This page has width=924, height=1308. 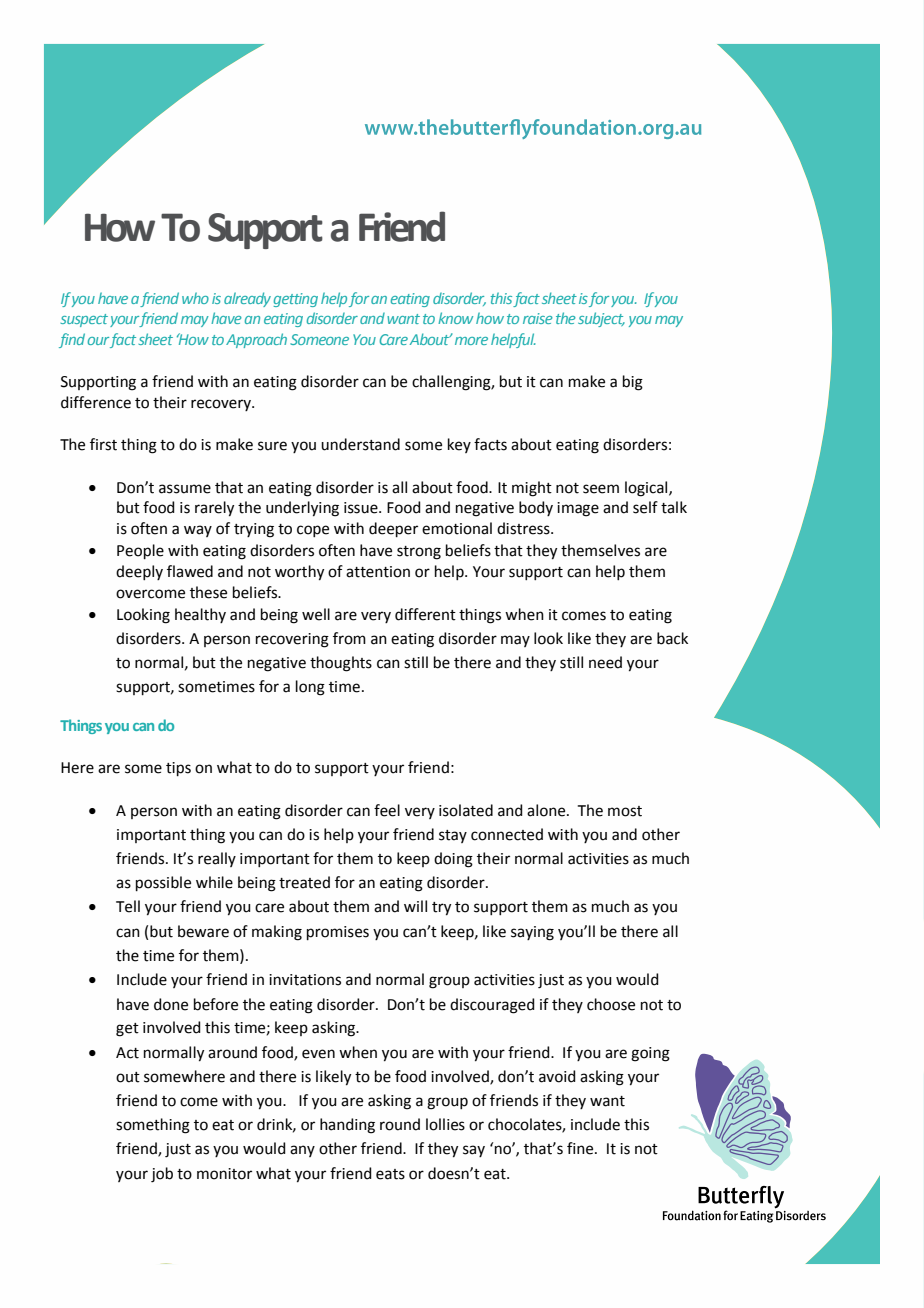 What do you see at coordinates (455, 318) in the page?
I see `know` at bounding box center [455, 318].
